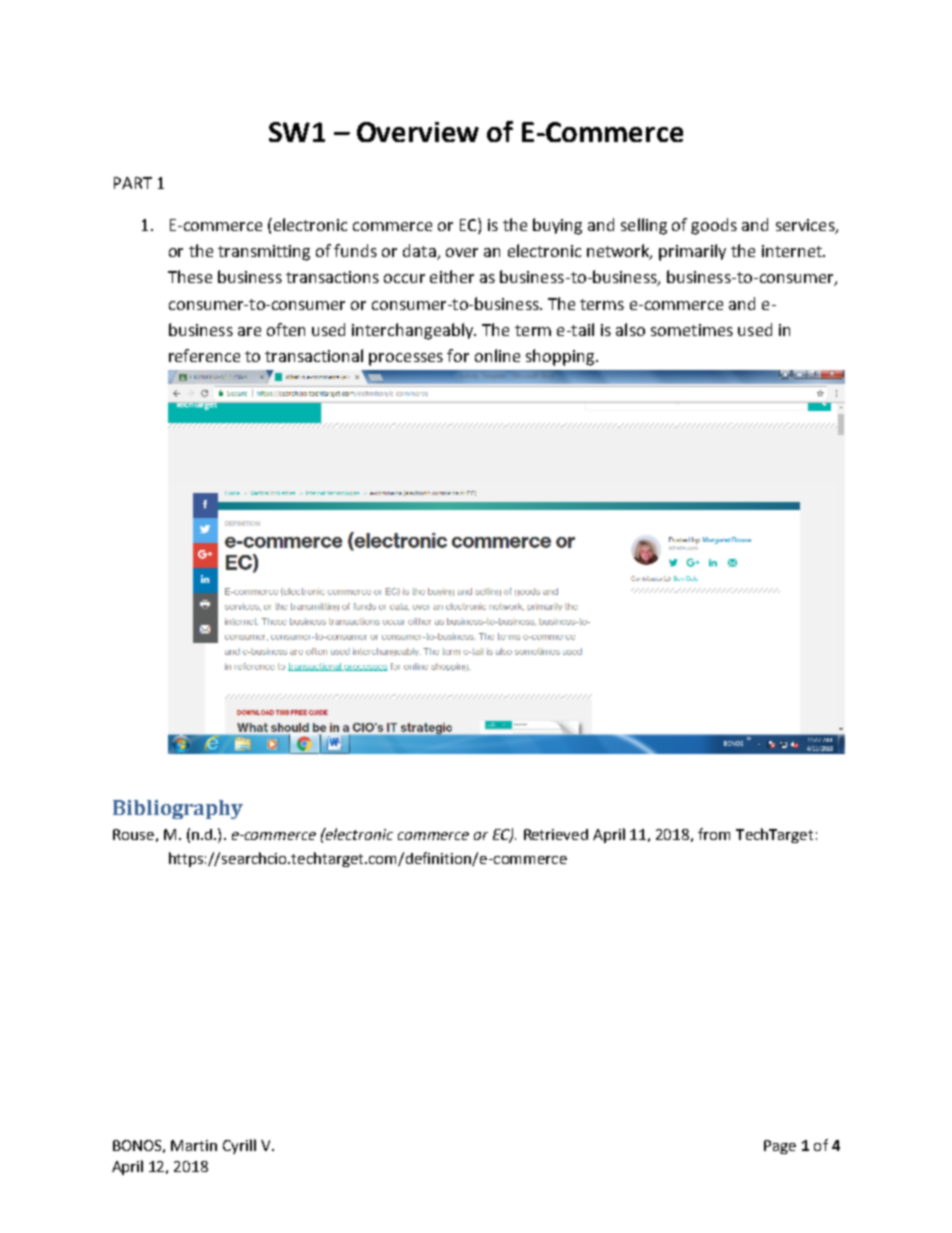 The image size is (952, 1233). I want to click on Martin, so click(194, 1145).
